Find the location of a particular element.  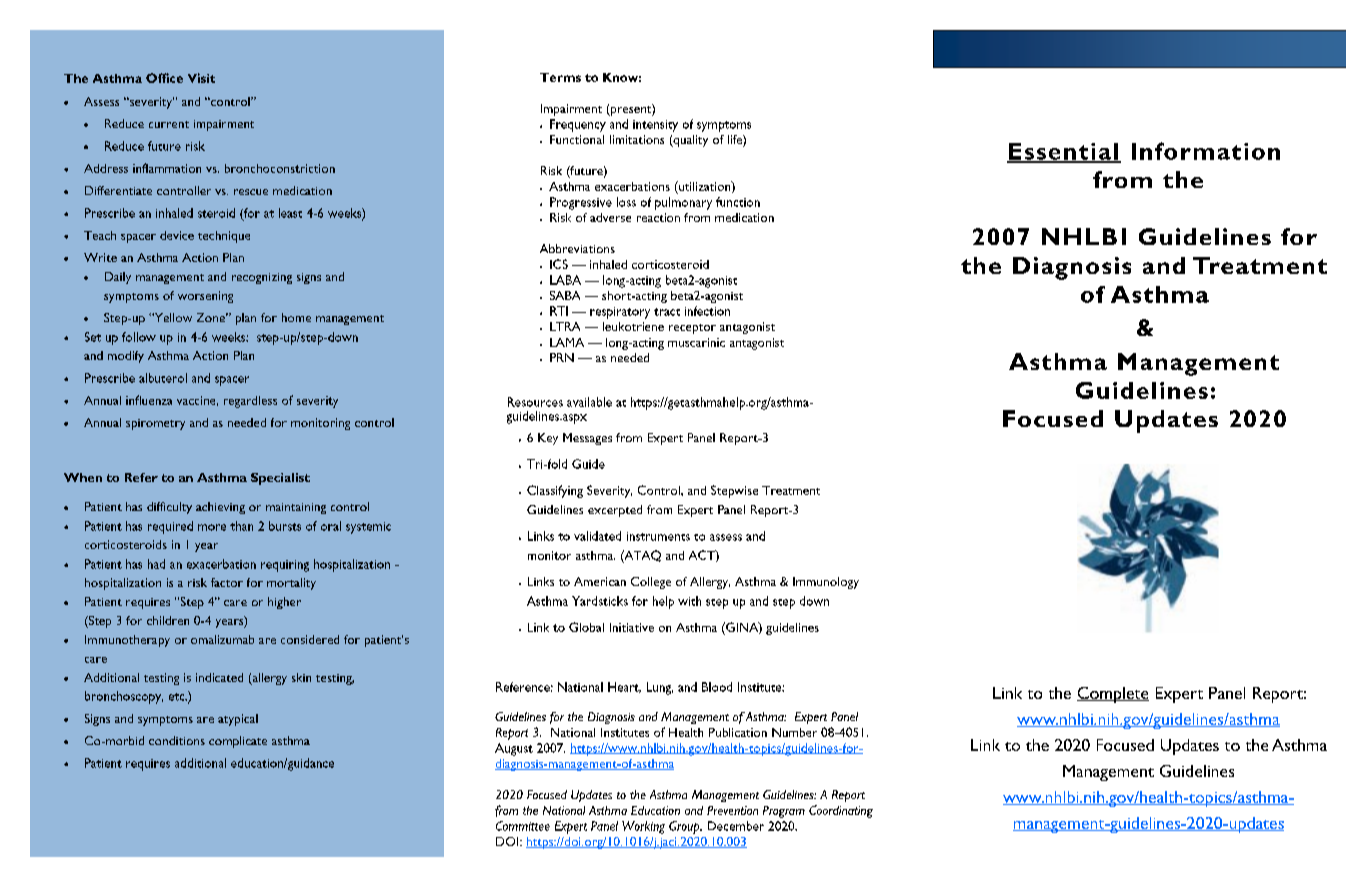

intensity is located at coordinates (655, 126).
